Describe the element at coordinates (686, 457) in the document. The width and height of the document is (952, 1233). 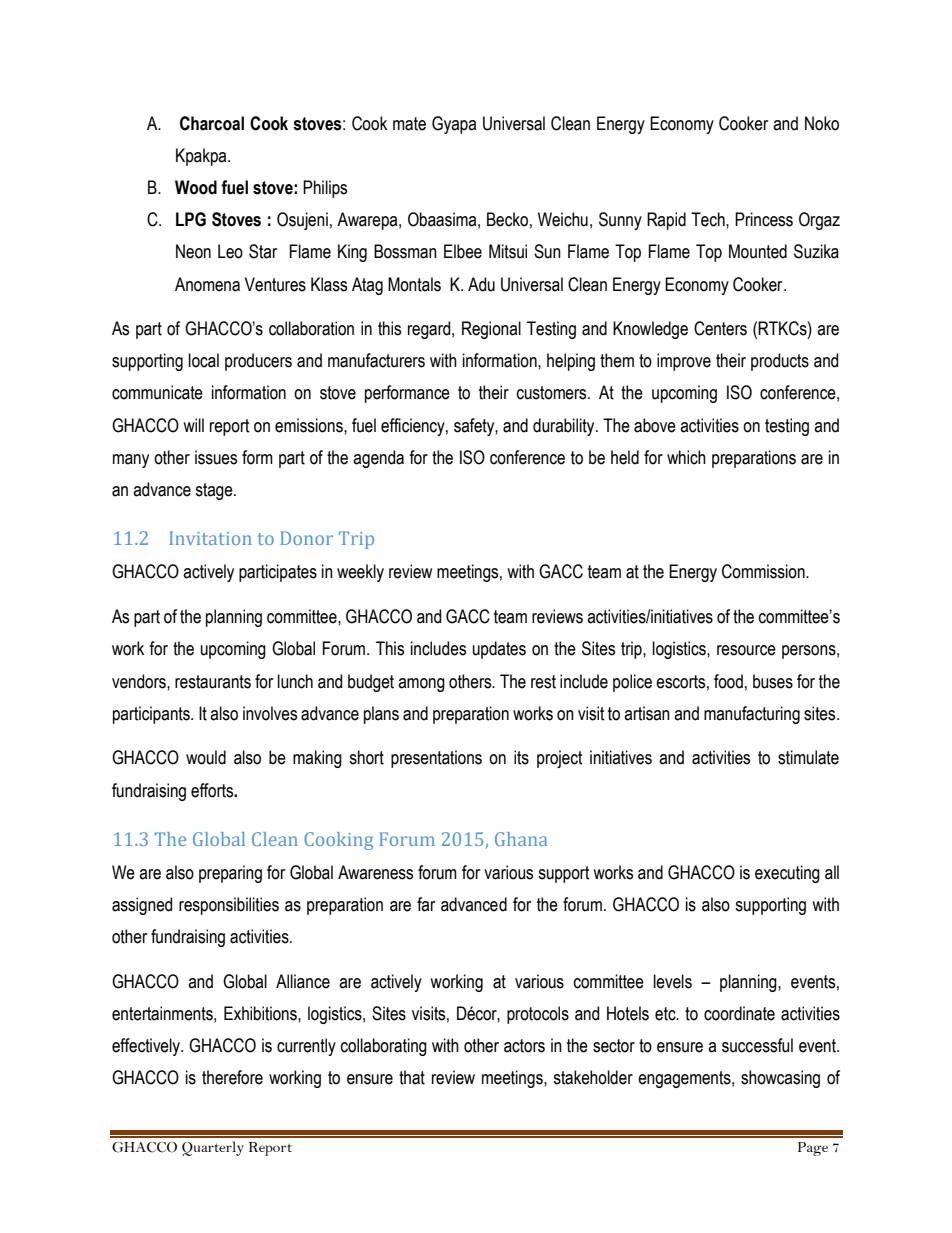
I see `which` at that location.
